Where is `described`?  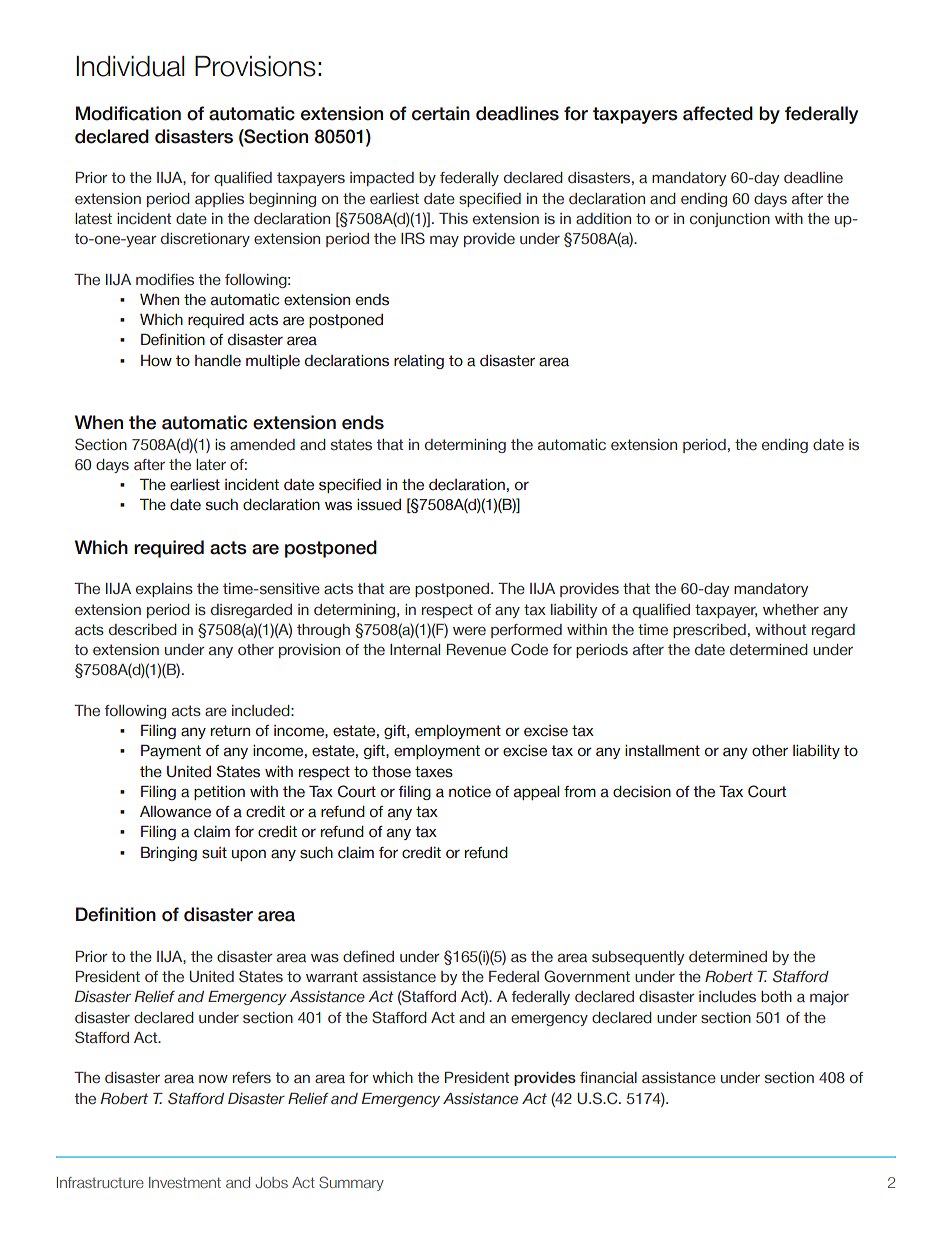 described is located at coordinates (143, 629).
